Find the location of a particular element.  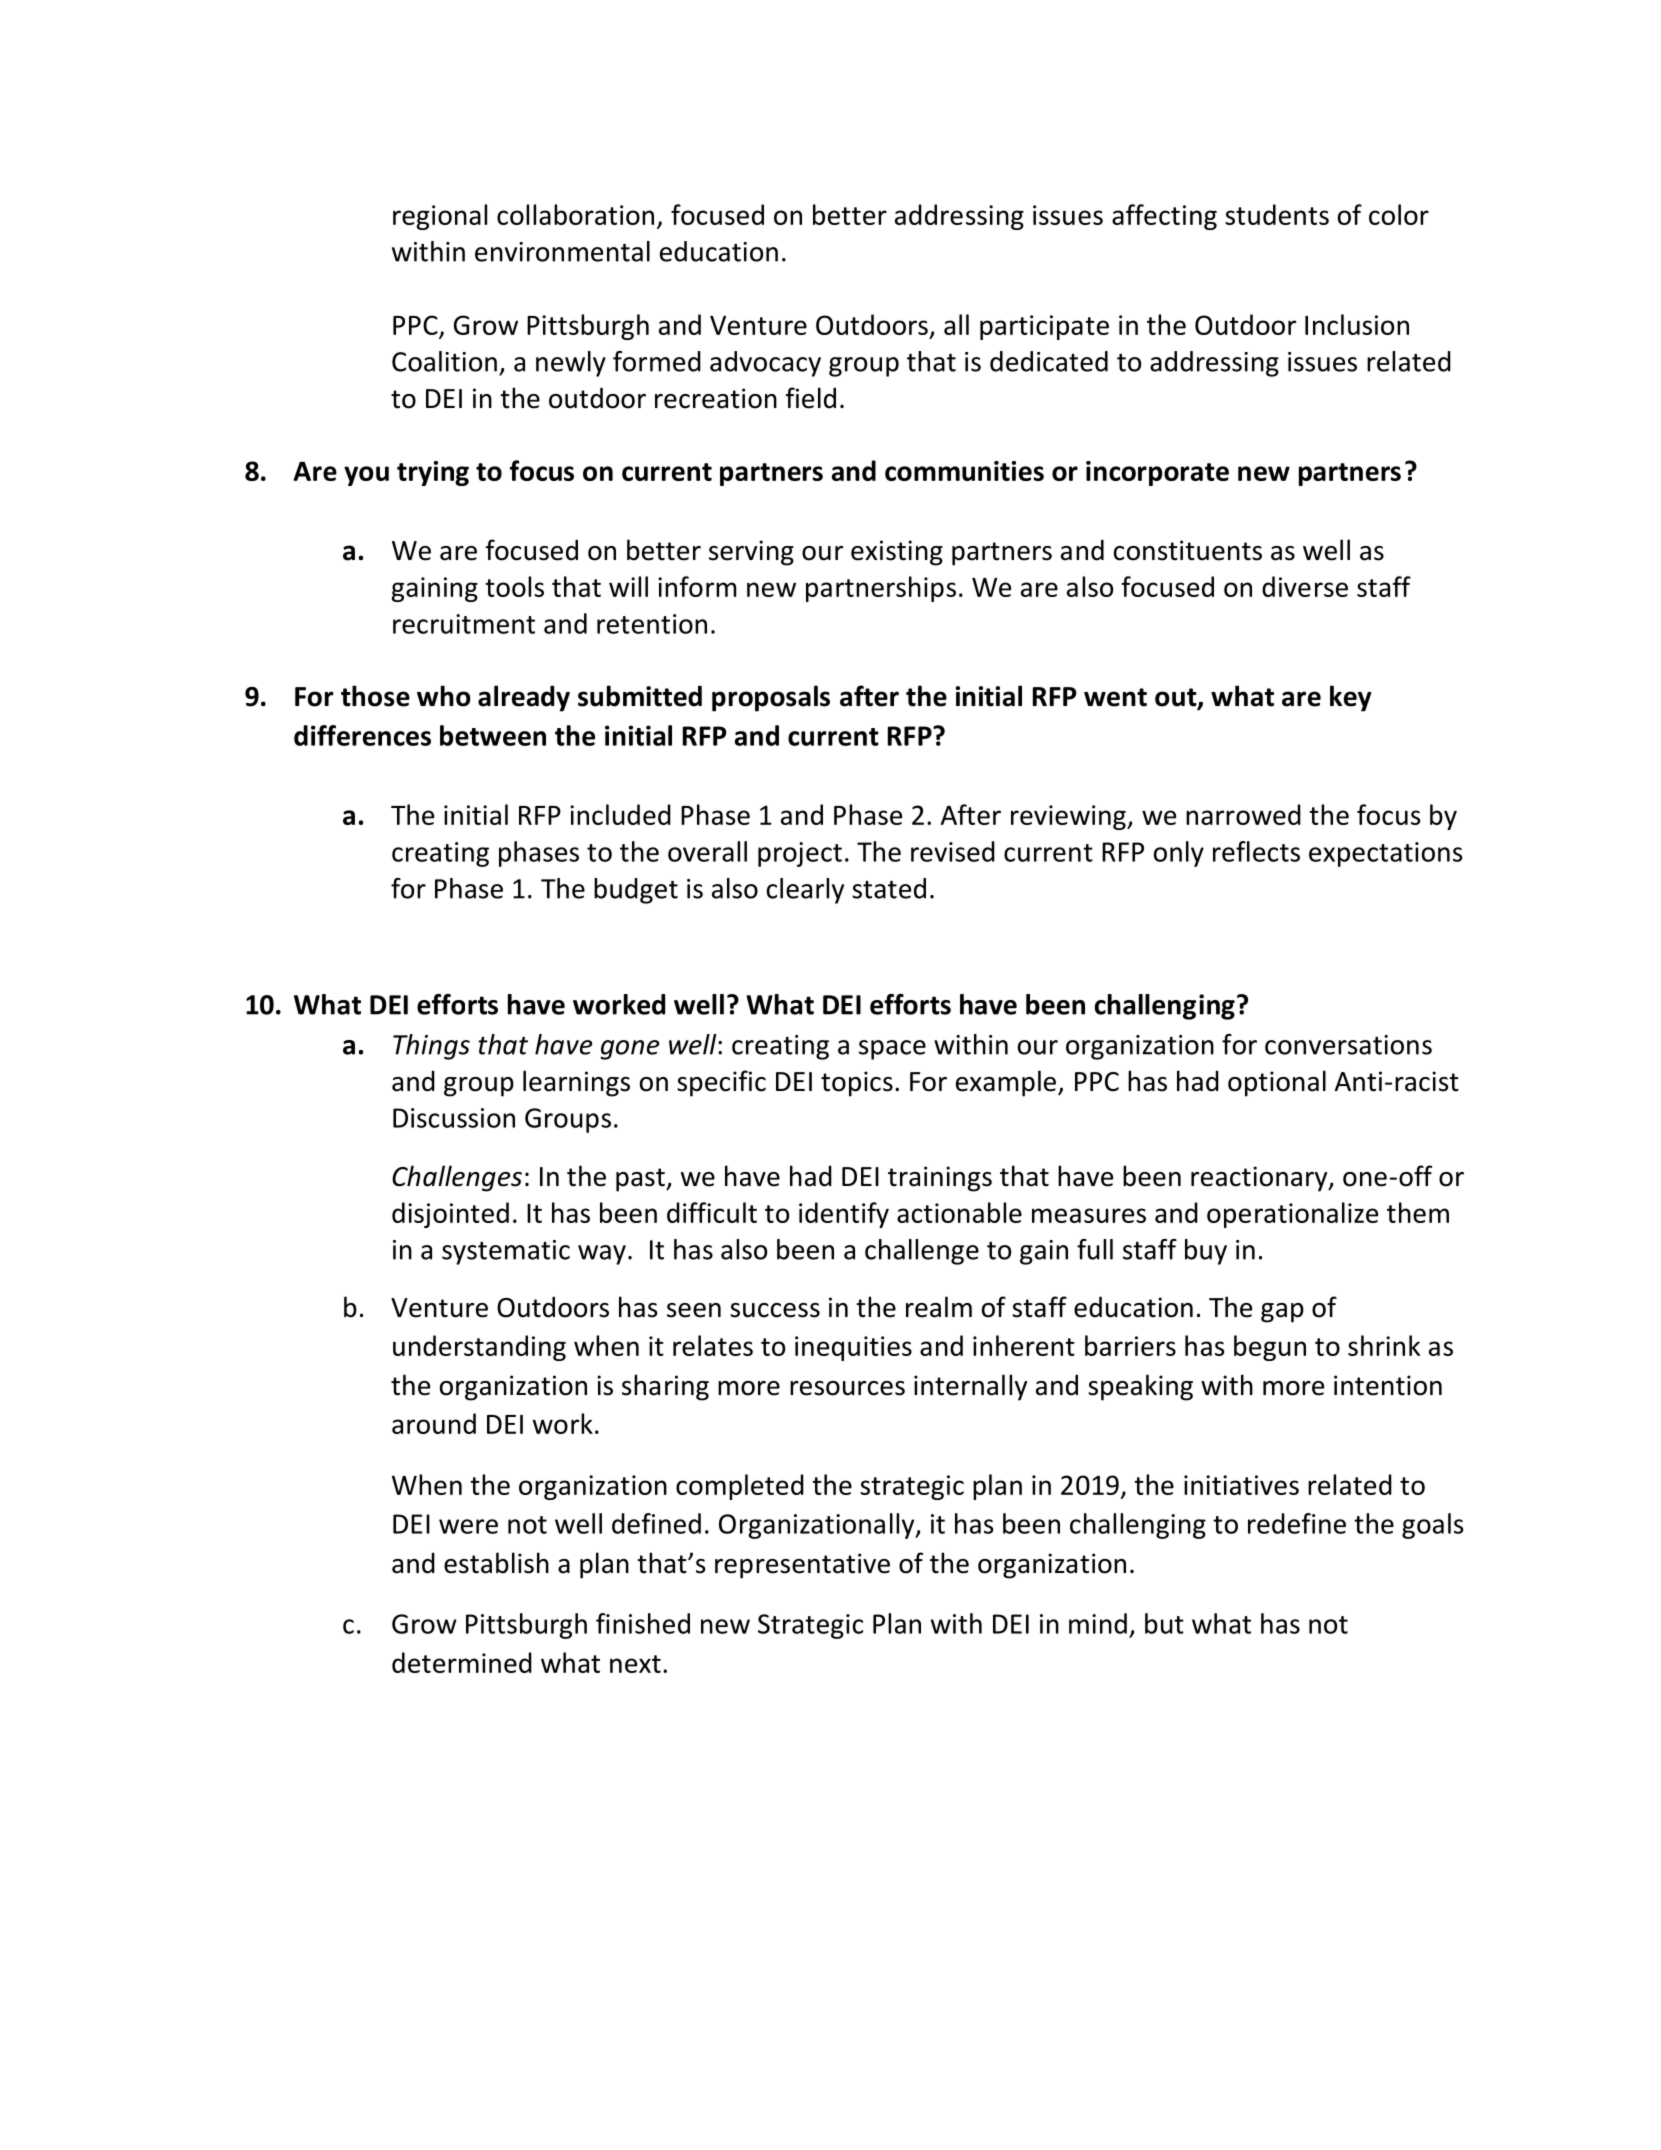

proposals is located at coordinates (771, 698).
